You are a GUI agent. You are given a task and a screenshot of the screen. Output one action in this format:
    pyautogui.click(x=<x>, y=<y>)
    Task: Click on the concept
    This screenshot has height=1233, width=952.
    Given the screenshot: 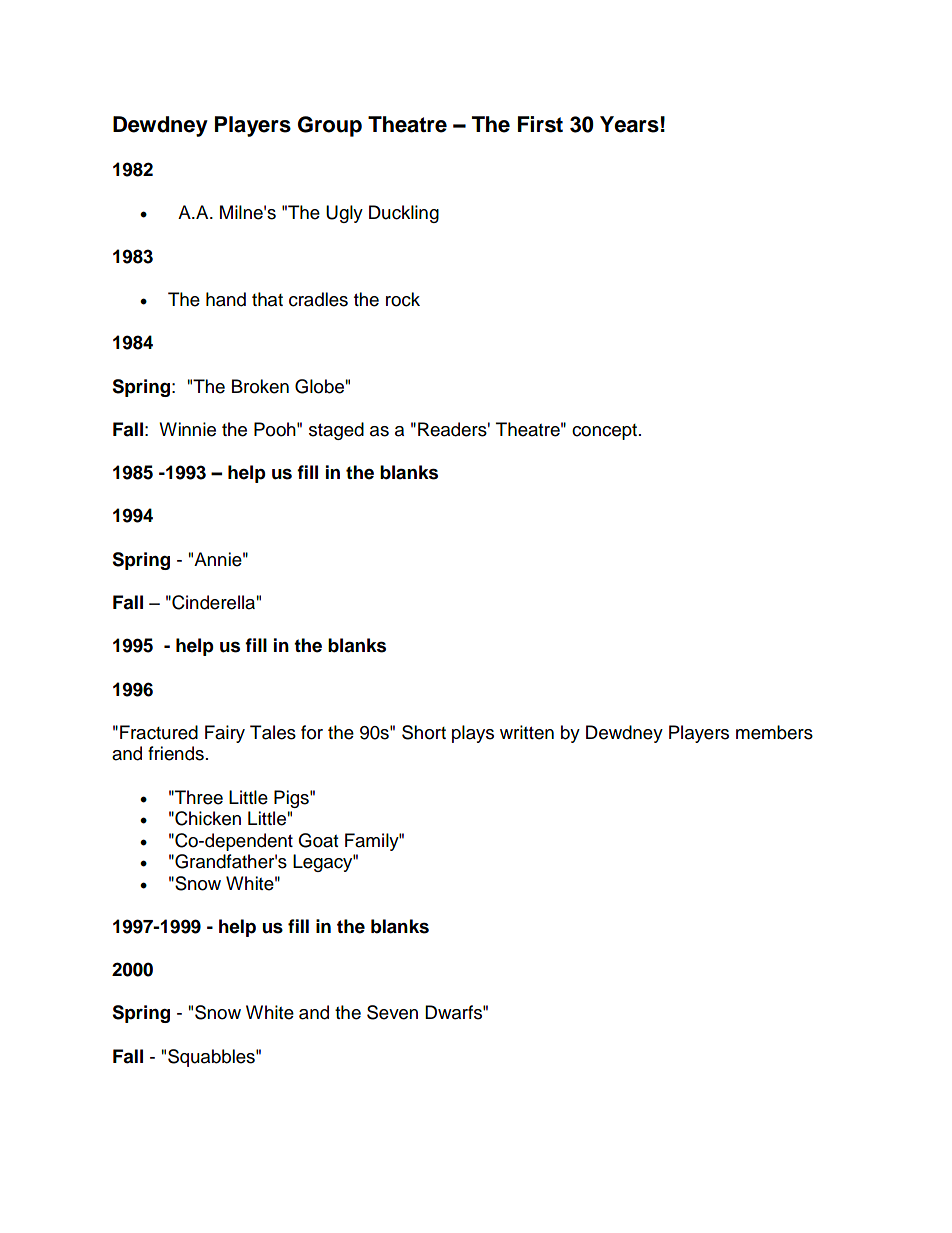 What is the action you would take?
    pyautogui.click(x=604, y=432)
